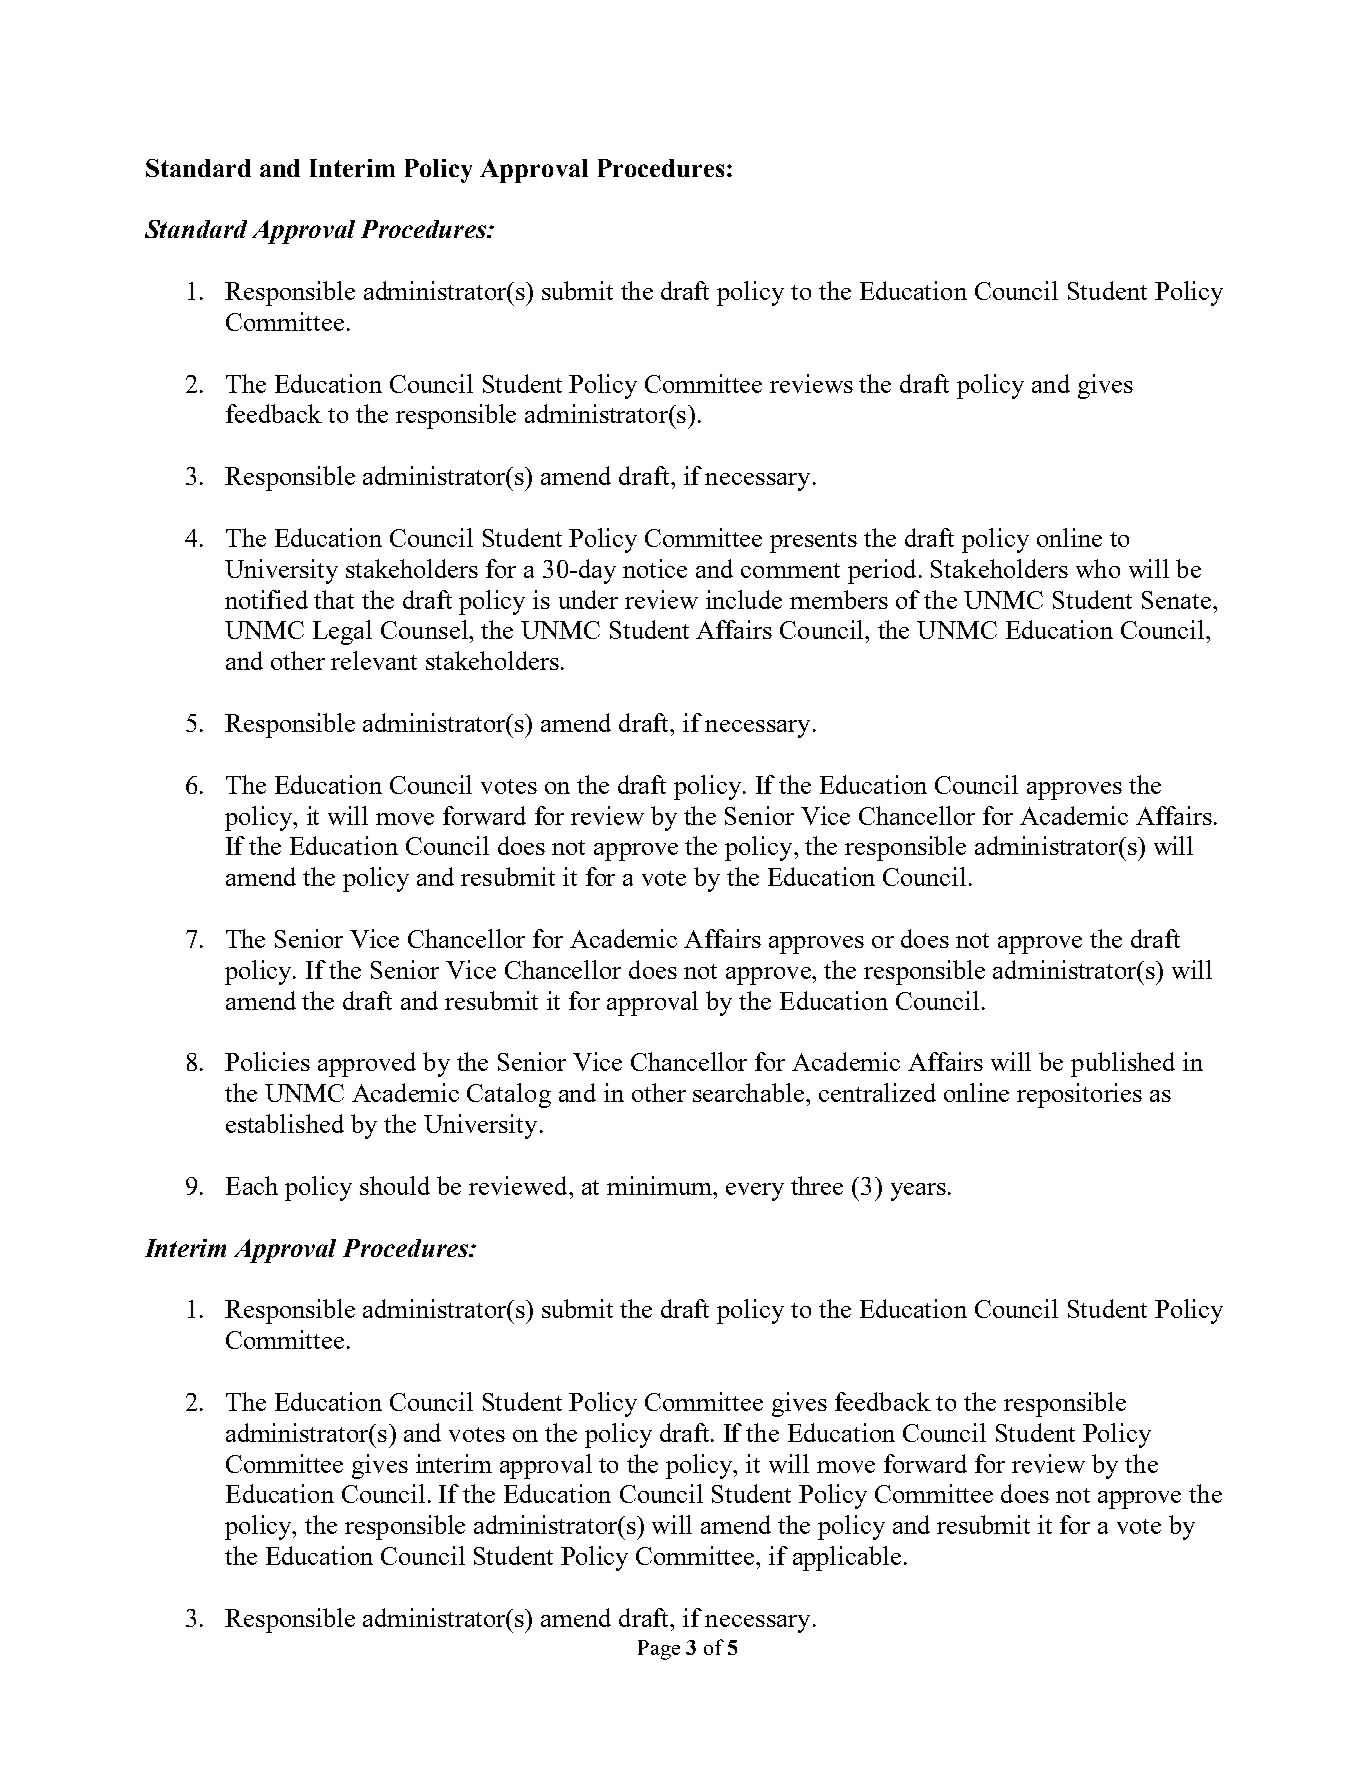 This screenshot has width=1368, height=1771. Describe the element at coordinates (285, 1123) in the screenshot. I see `established` at that location.
